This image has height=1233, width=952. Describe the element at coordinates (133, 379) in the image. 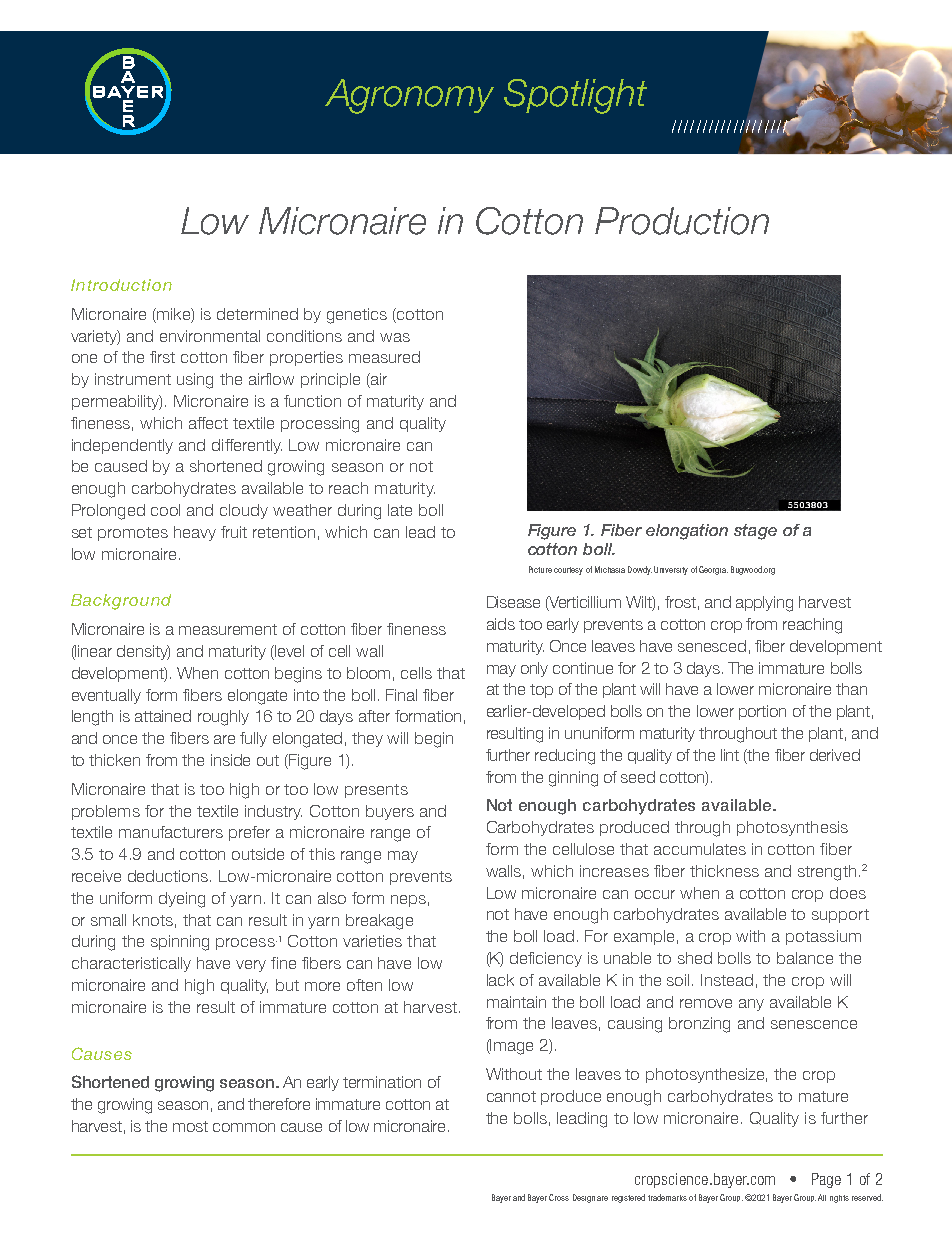

I see `instrument` at that location.
